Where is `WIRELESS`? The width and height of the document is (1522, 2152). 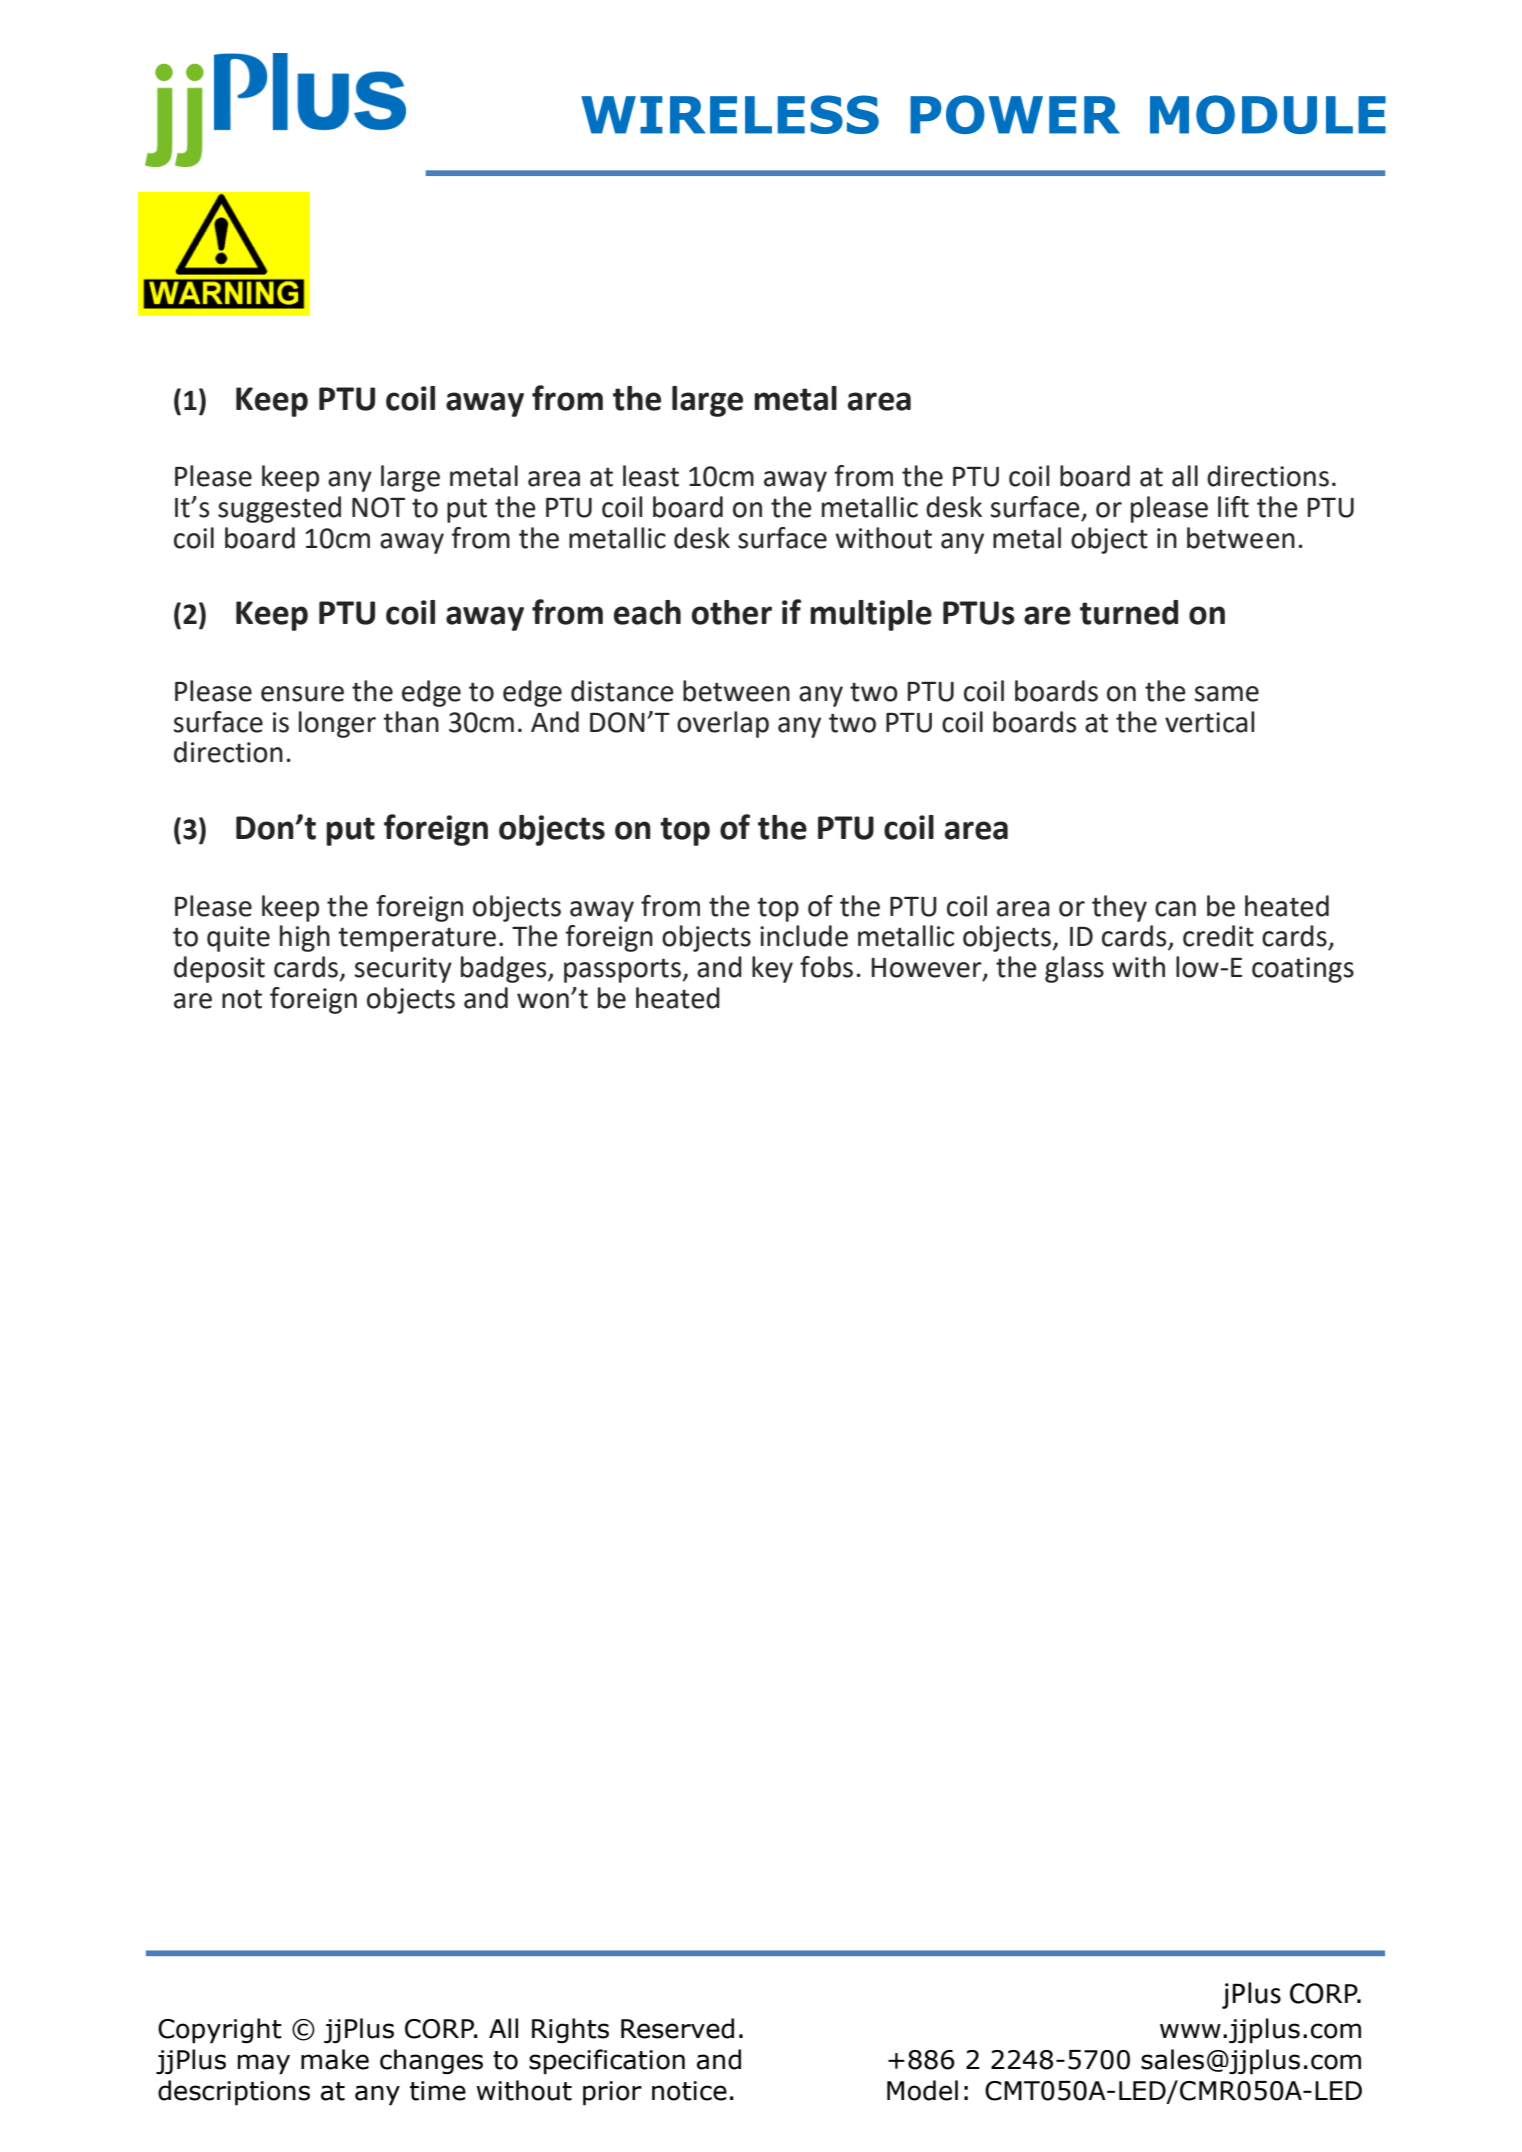 WIRELESS is located at coordinates (730, 114).
